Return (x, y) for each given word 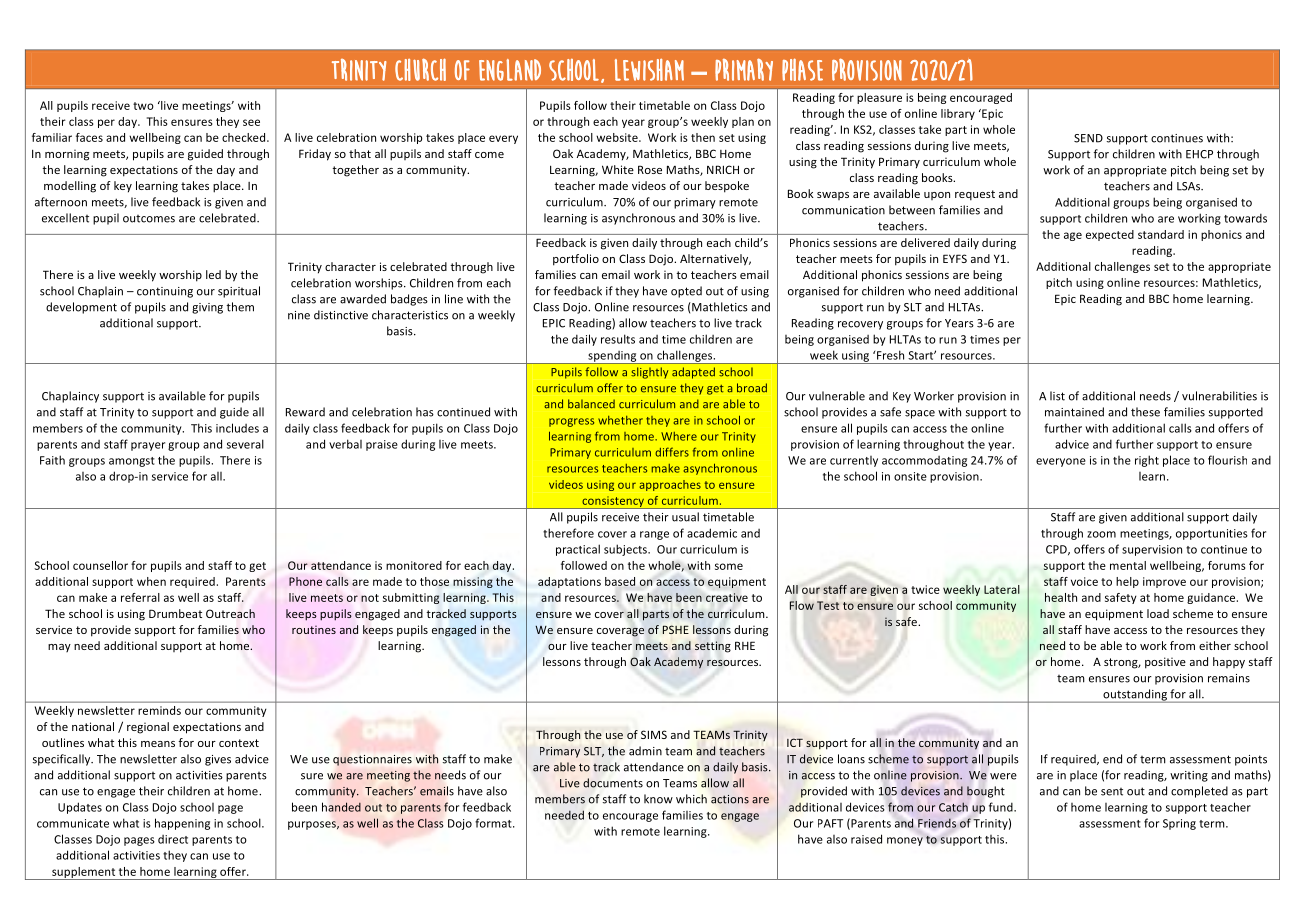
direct (173, 839)
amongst (132, 462)
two (143, 106)
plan (743, 122)
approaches (670, 485)
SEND (1088, 138)
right (1147, 461)
